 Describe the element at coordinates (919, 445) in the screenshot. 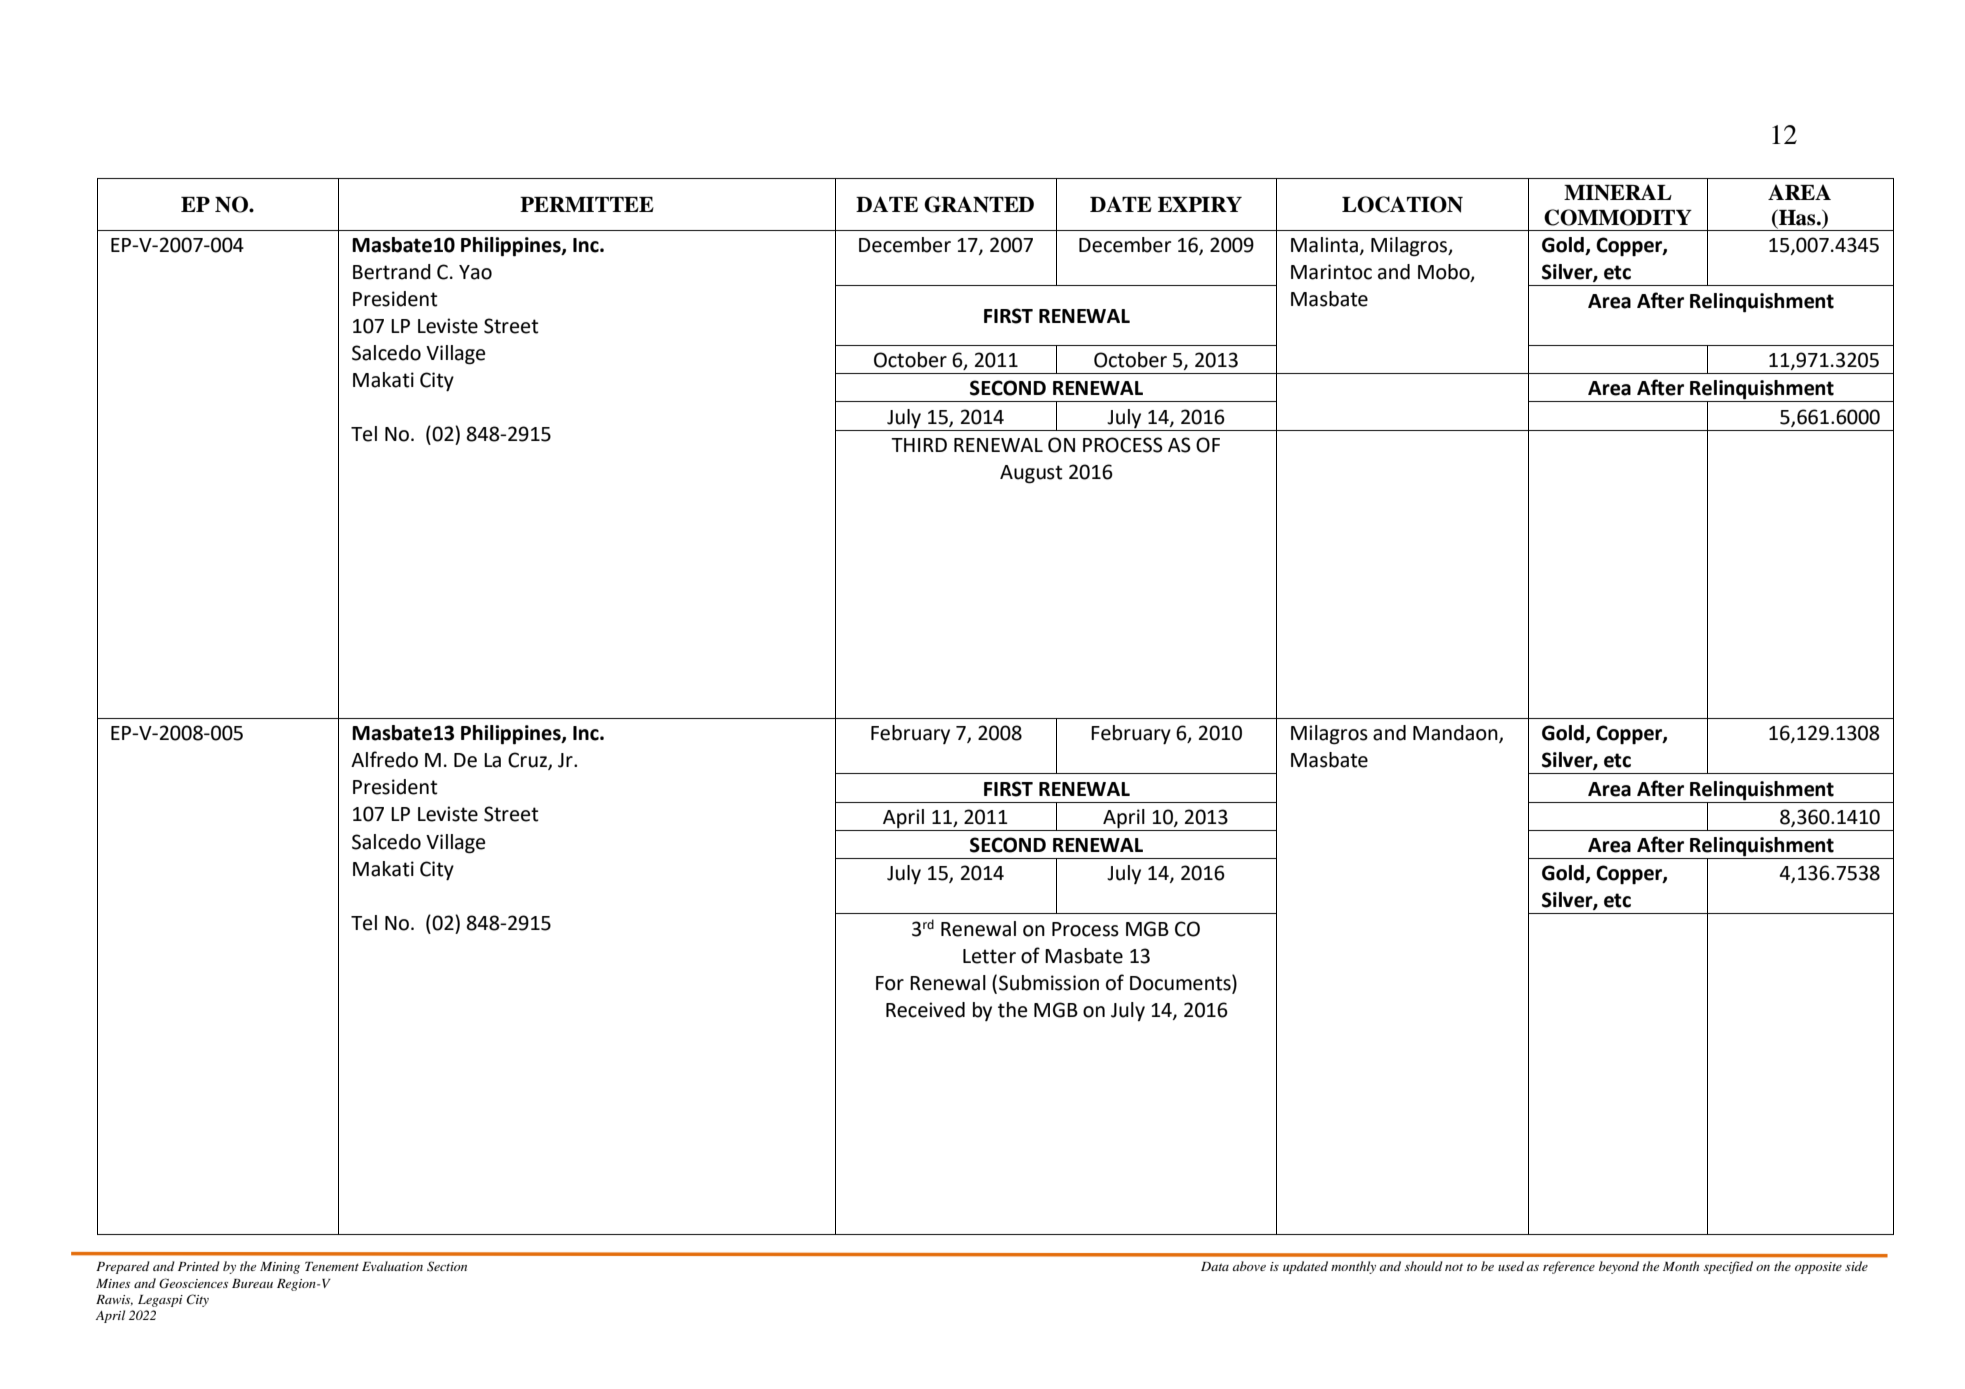

I see `THIRD` at that location.
